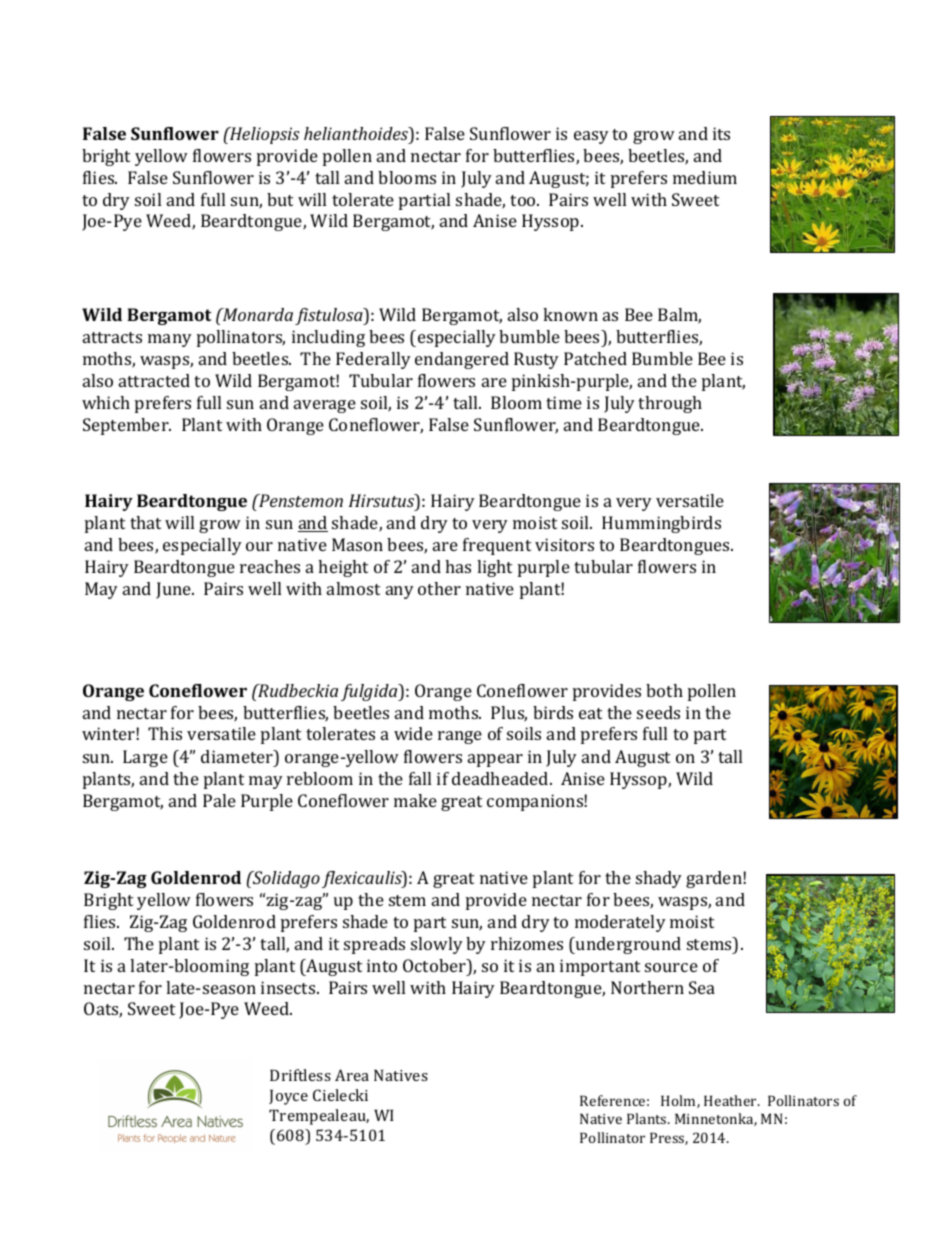  Describe the element at coordinates (174, 590) in the screenshot. I see `June` at that location.
